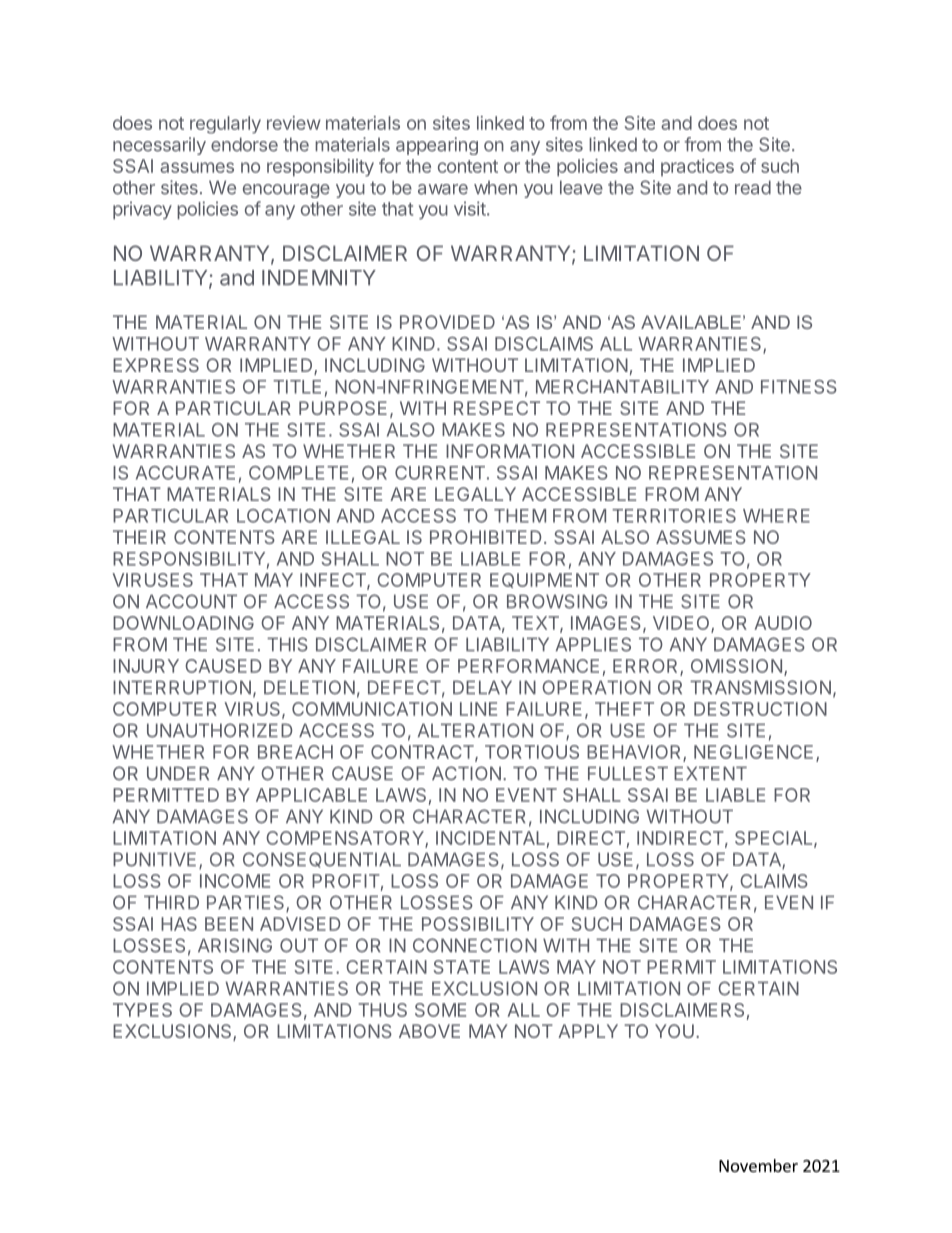 The image size is (952, 1233). Describe the element at coordinates (758, 1165) in the document. I see `November` at that location.
